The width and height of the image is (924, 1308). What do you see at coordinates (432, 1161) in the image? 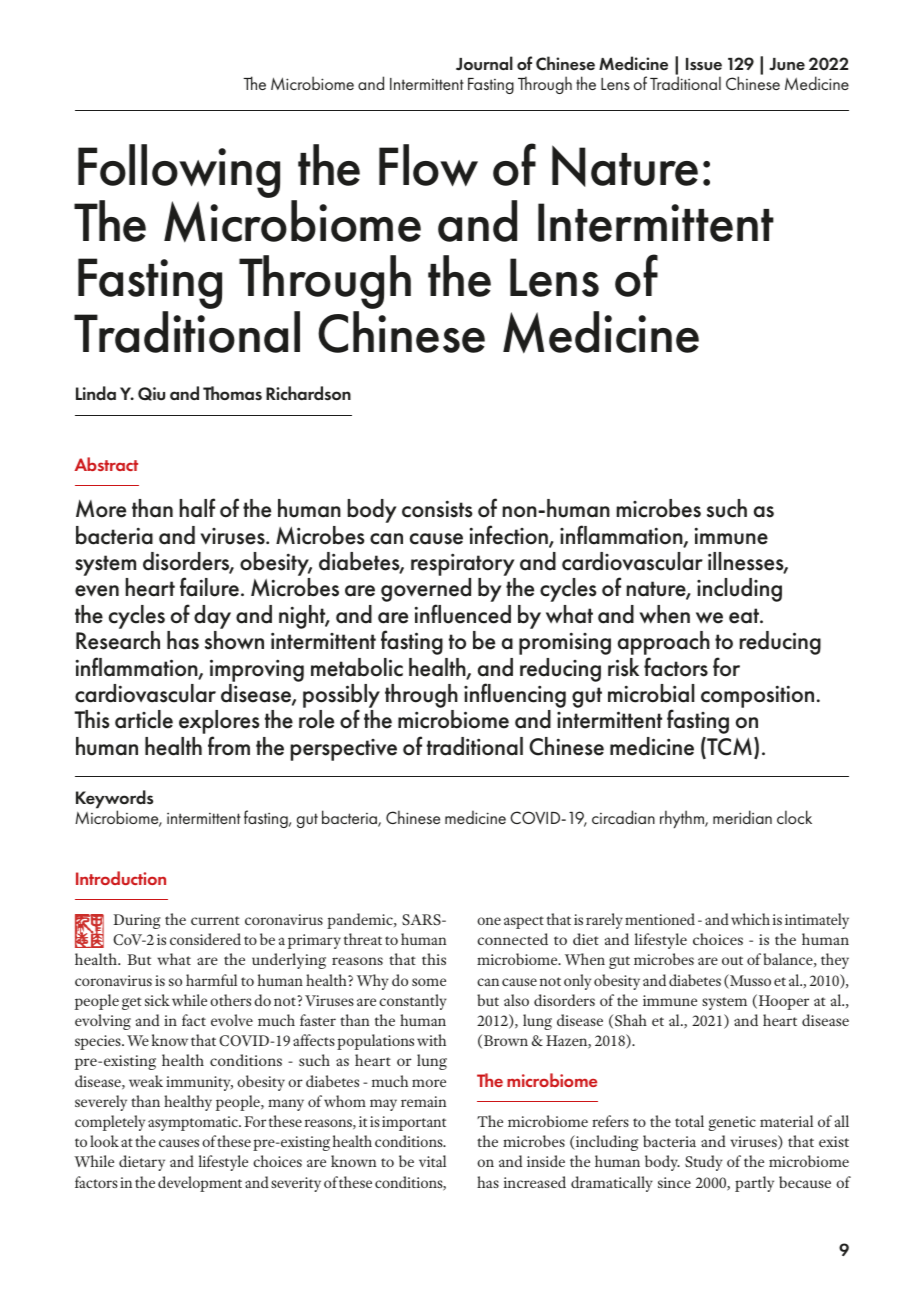
I see `vital` at bounding box center [432, 1161].
